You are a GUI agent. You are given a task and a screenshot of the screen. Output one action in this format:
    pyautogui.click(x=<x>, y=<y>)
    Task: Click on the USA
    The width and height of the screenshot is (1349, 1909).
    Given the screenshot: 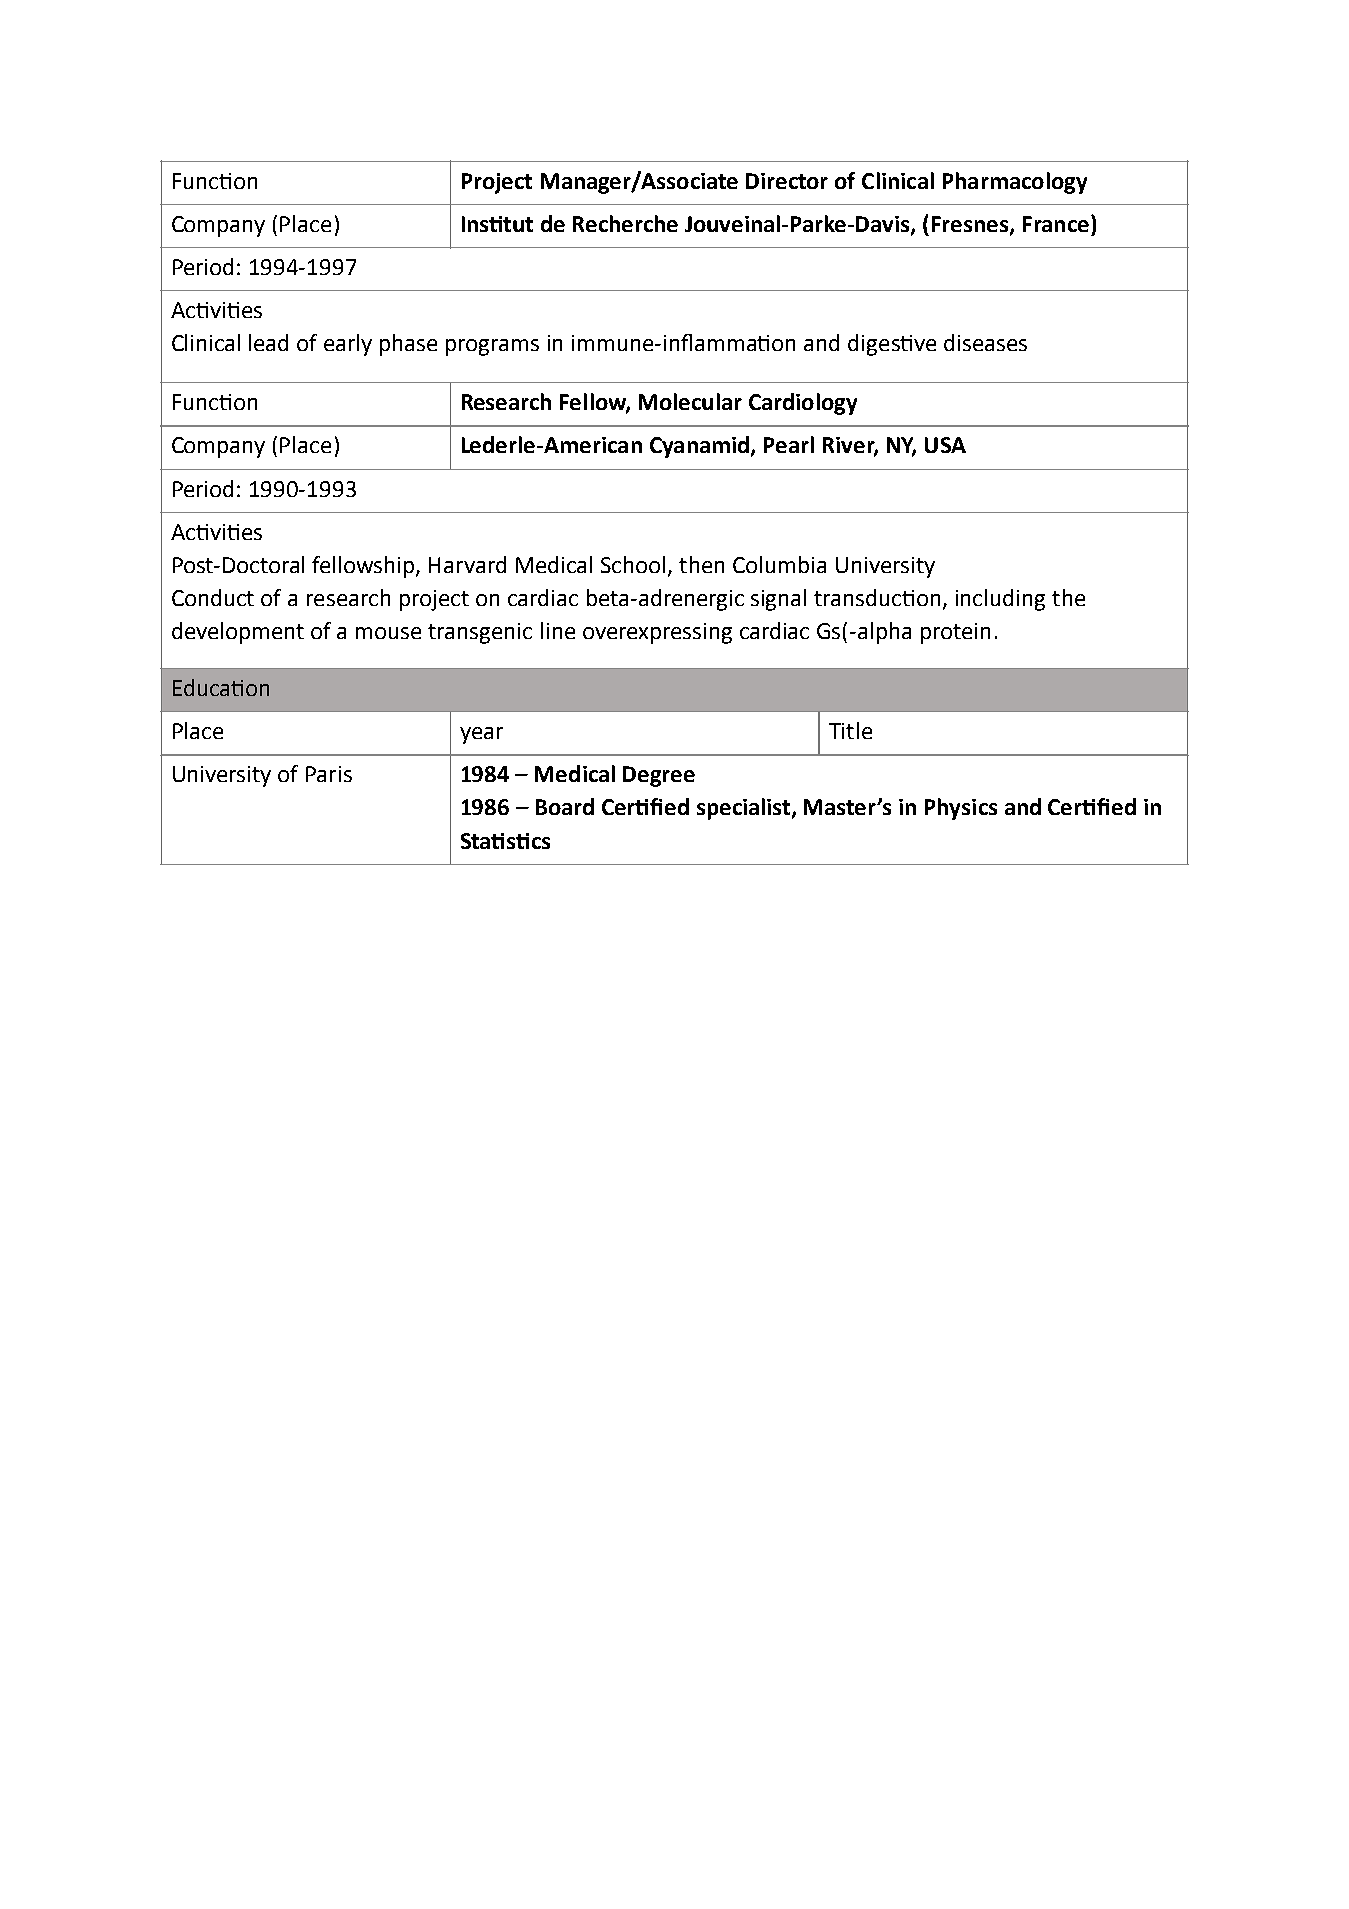 What is the action you would take?
    pyautogui.click(x=945, y=445)
